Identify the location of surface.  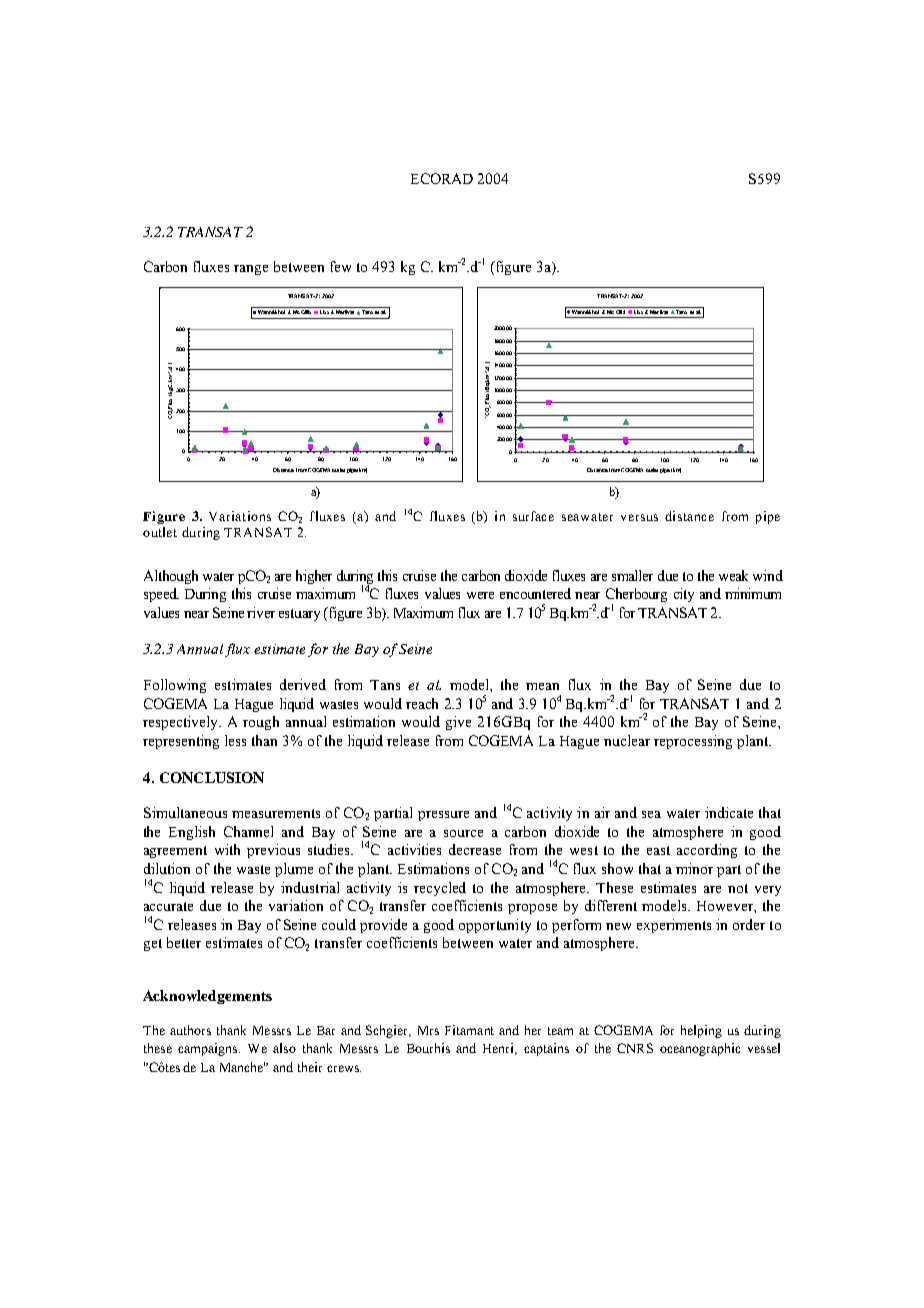
(533, 516).
